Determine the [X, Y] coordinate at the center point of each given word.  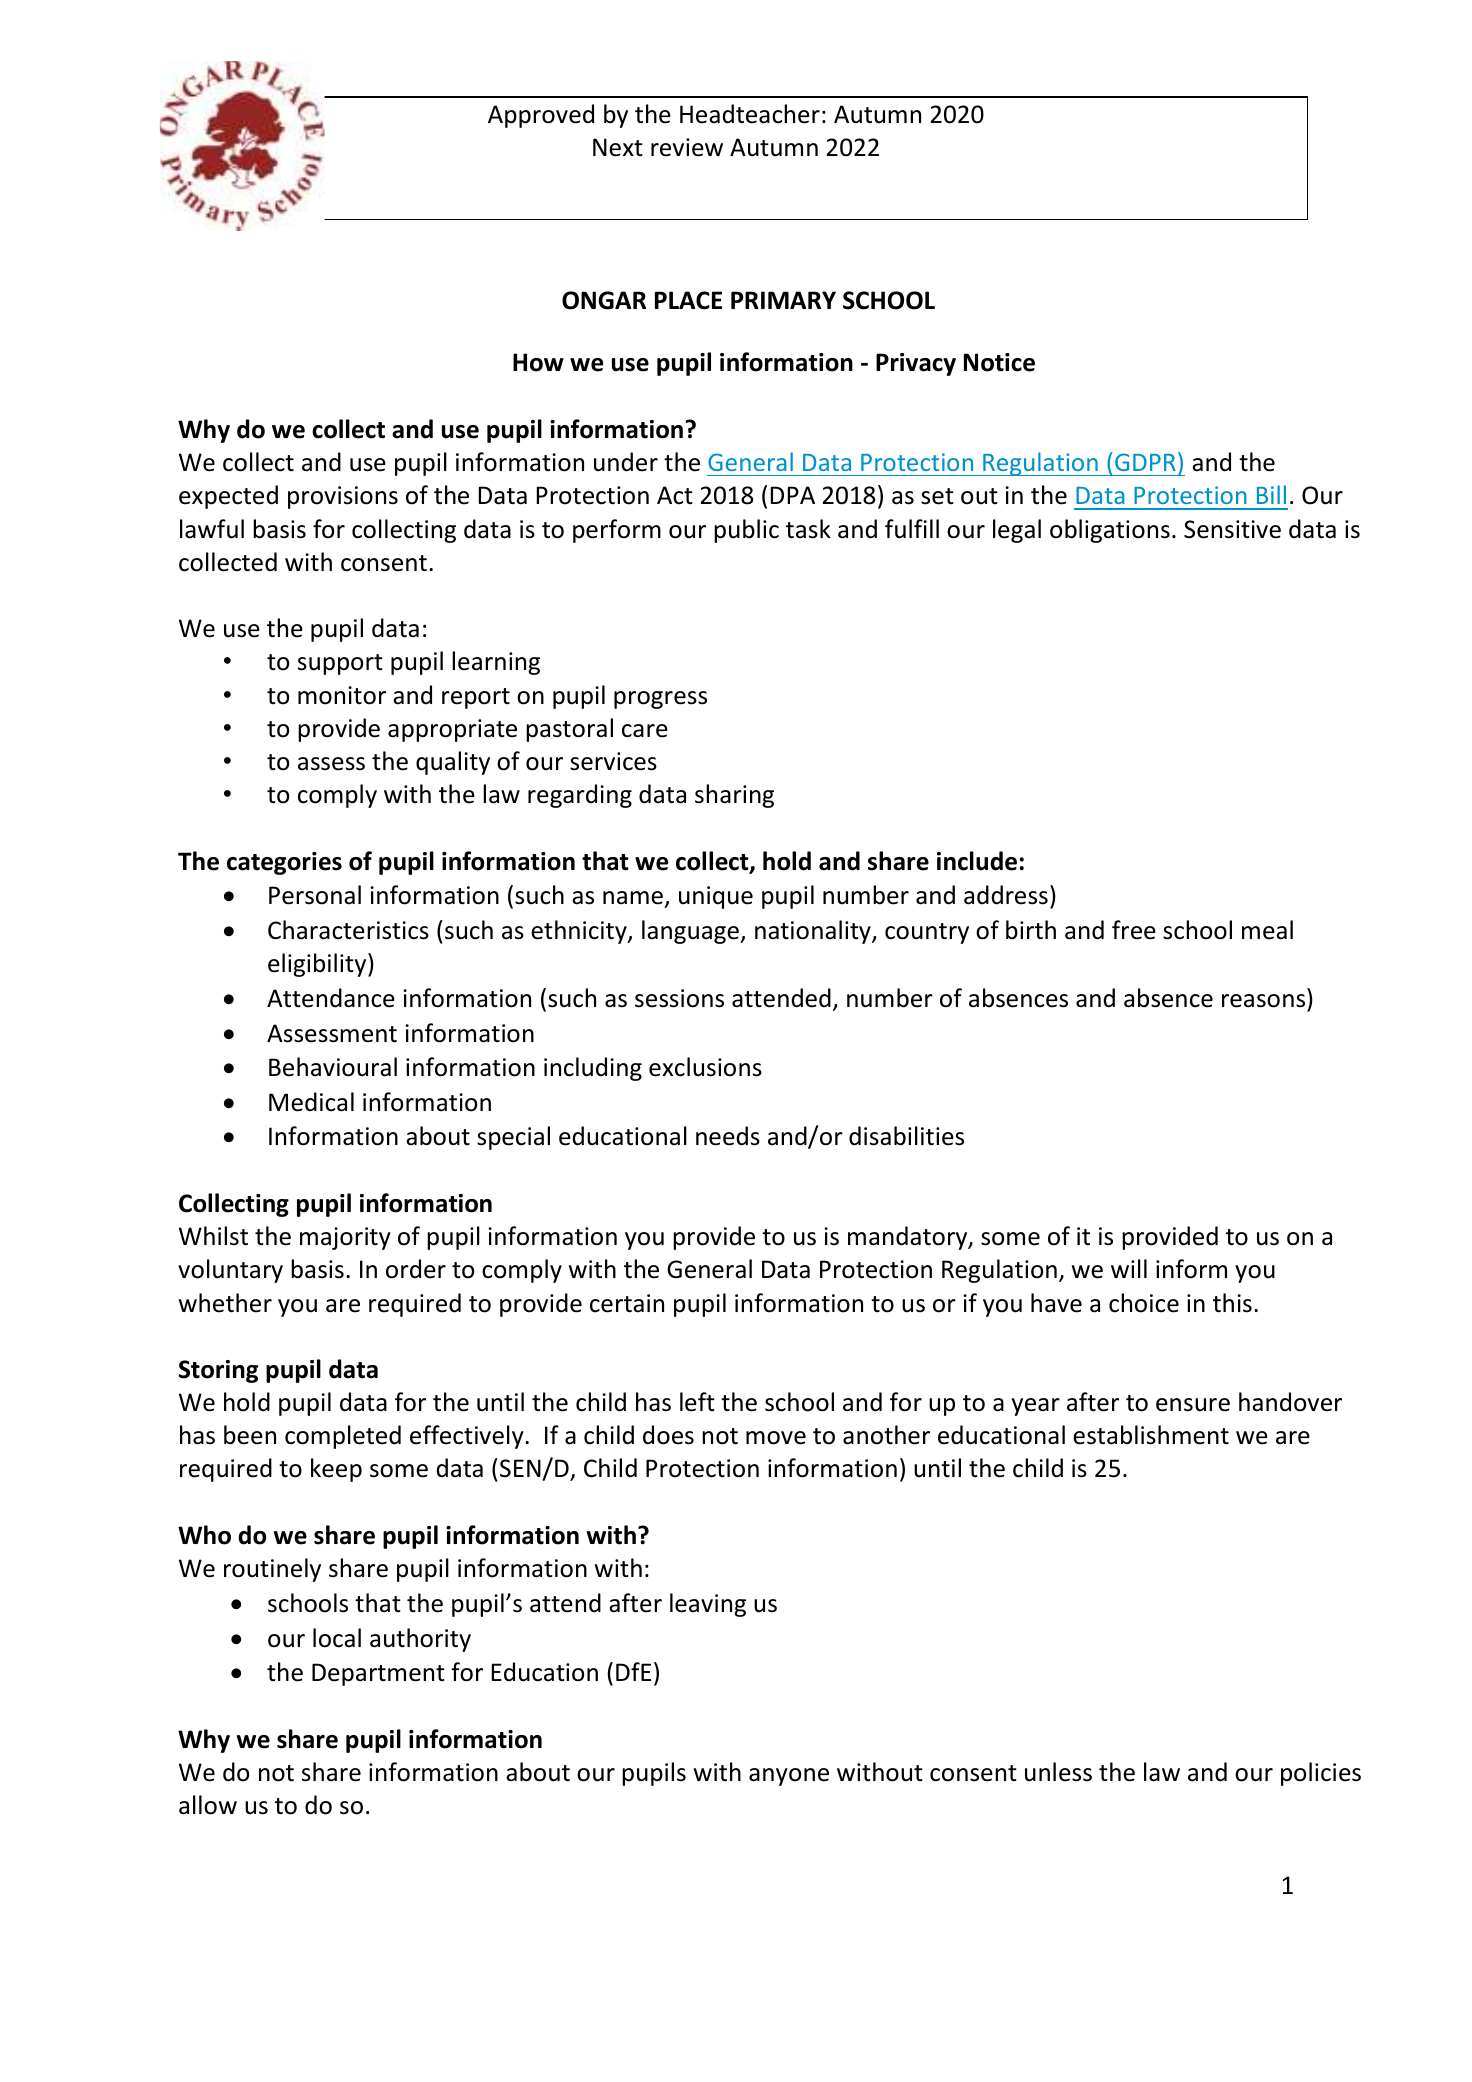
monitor [342, 695]
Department [378, 1674]
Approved [541, 116]
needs [728, 1136]
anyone [789, 1777]
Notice [999, 362]
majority [345, 1238]
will [1129, 1268]
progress [660, 700]
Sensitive [1232, 529]
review [687, 147]
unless [1058, 1772]
